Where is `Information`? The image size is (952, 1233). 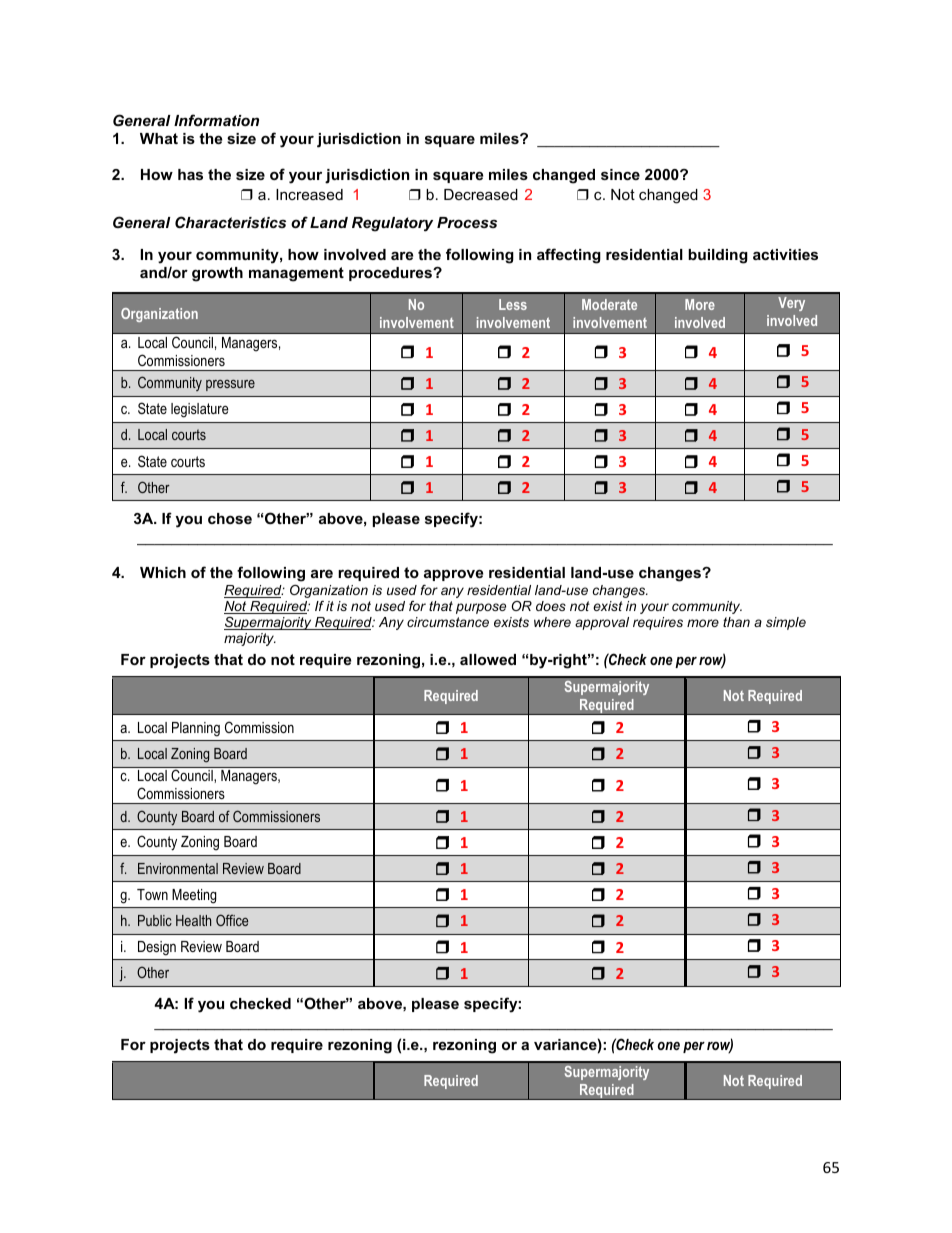 Information is located at coordinates (216, 120).
